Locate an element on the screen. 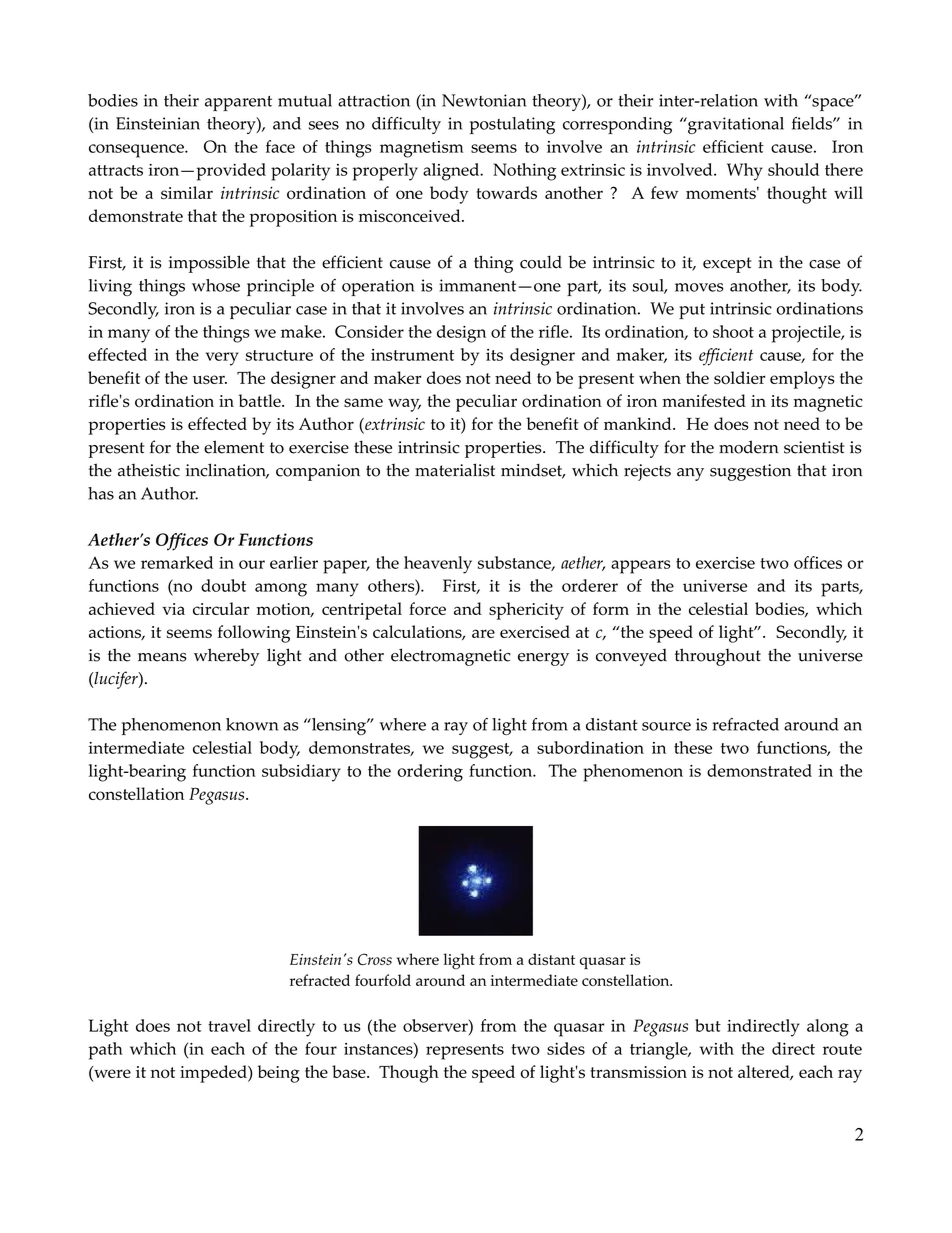 Image resolution: width=952 pixels, height=1233 pixels. consequence is located at coordinates (137, 151).
